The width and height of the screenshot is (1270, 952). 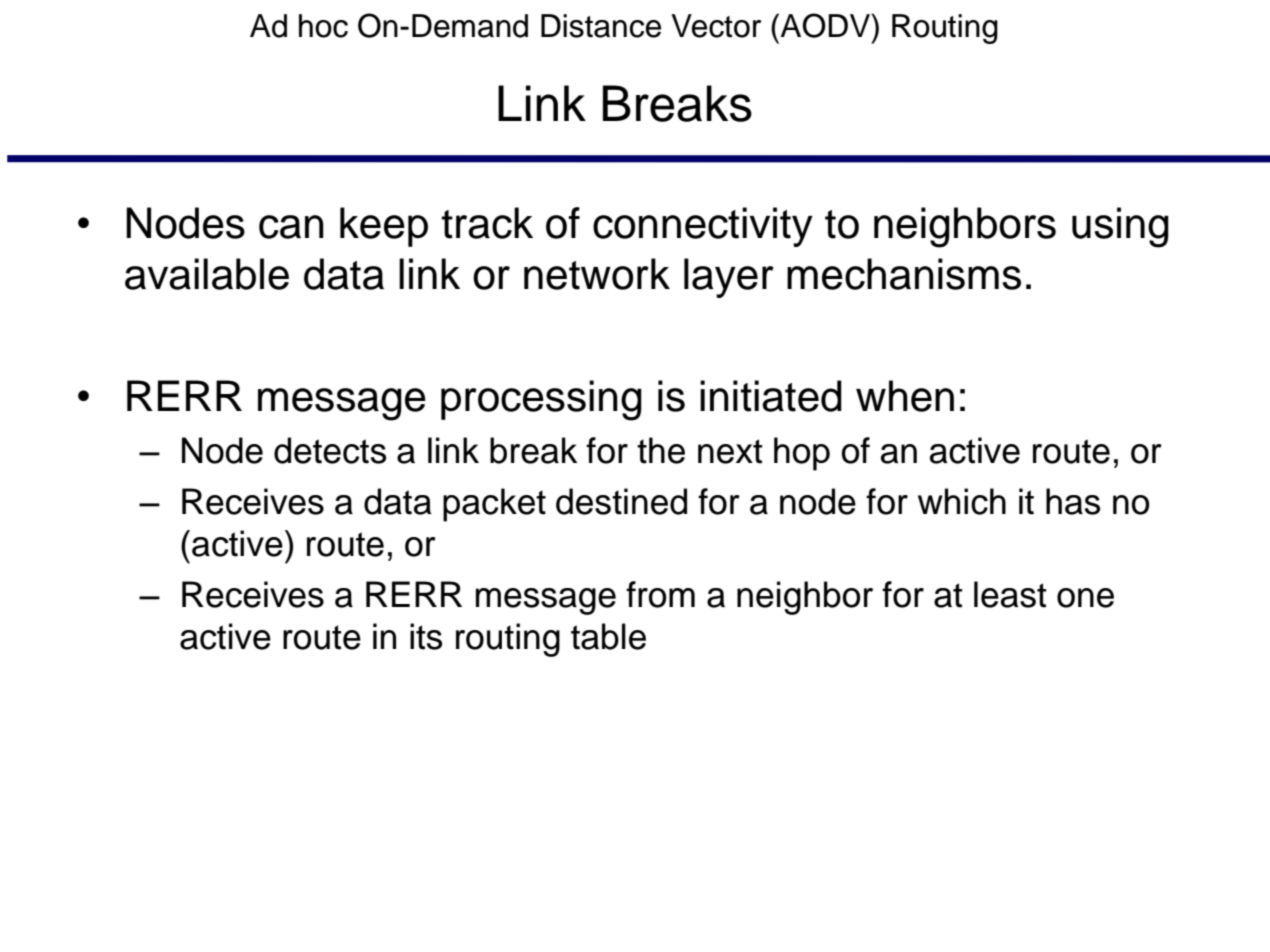 What do you see at coordinates (601, 26) in the screenshot?
I see `Distance` at bounding box center [601, 26].
